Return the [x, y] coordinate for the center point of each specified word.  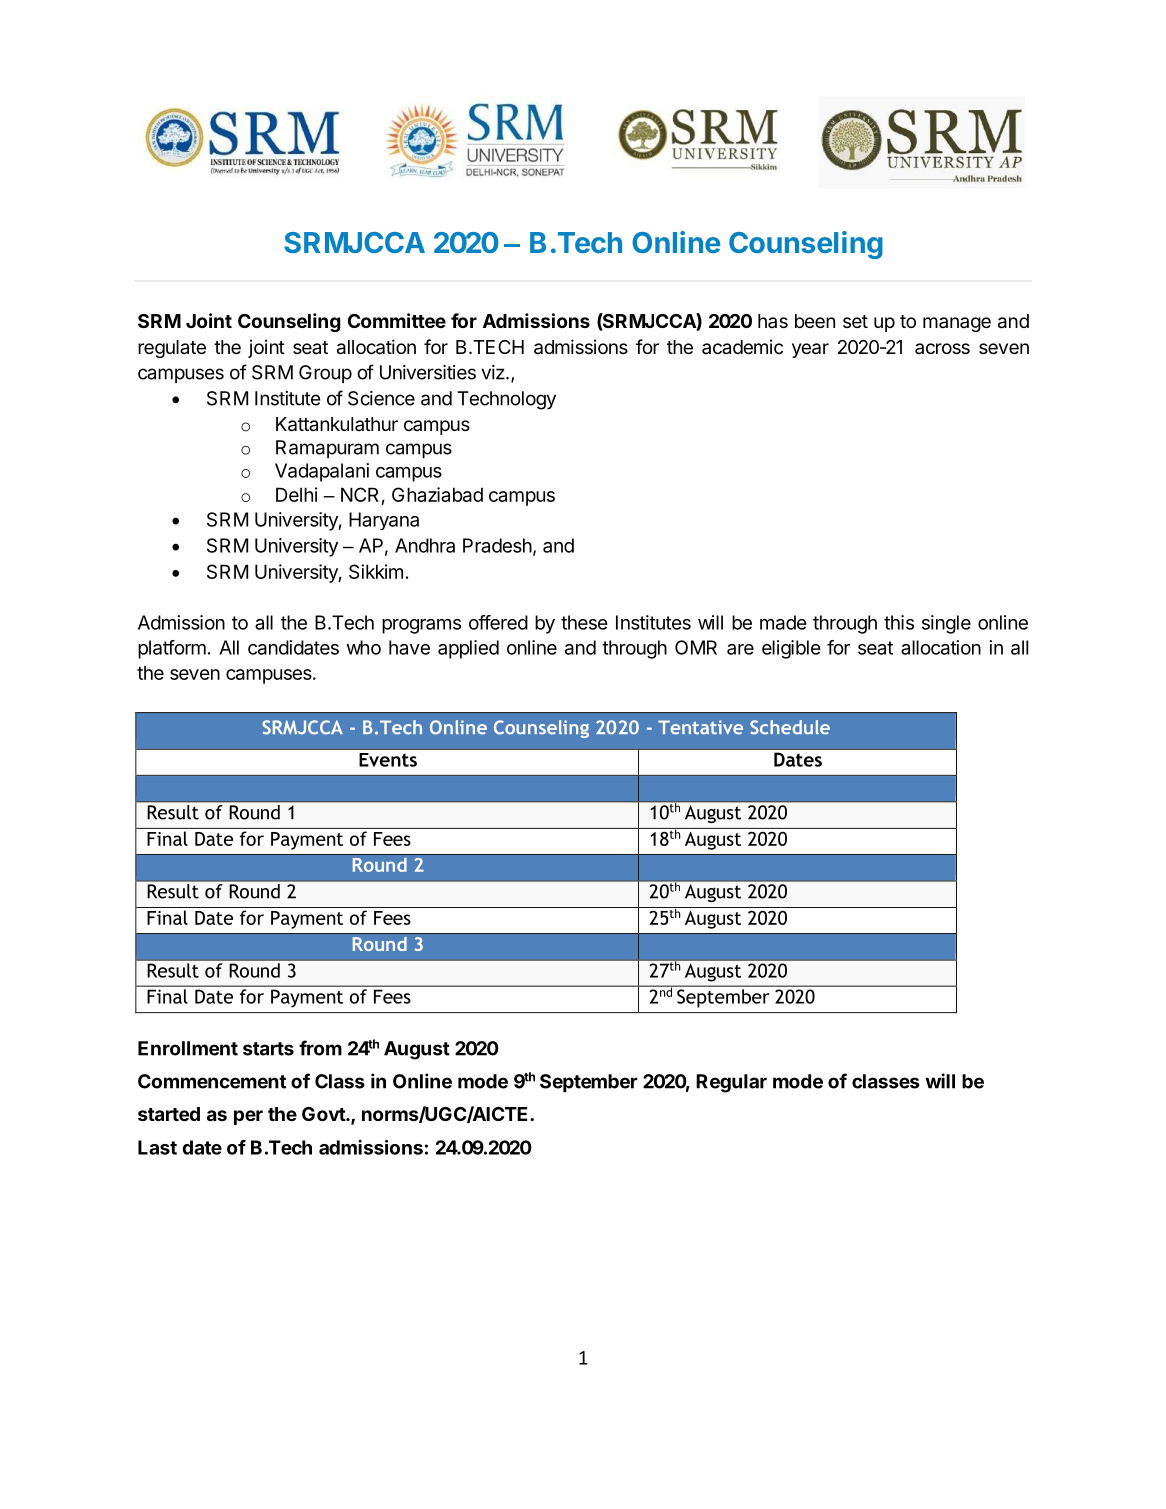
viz [494, 372]
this [899, 622]
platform [172, 649]
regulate [172, 349]
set [855, 321]
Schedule [790, 727]
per [248, 1117]
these [584, 622]
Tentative [700, 727]
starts [268, 1049]
